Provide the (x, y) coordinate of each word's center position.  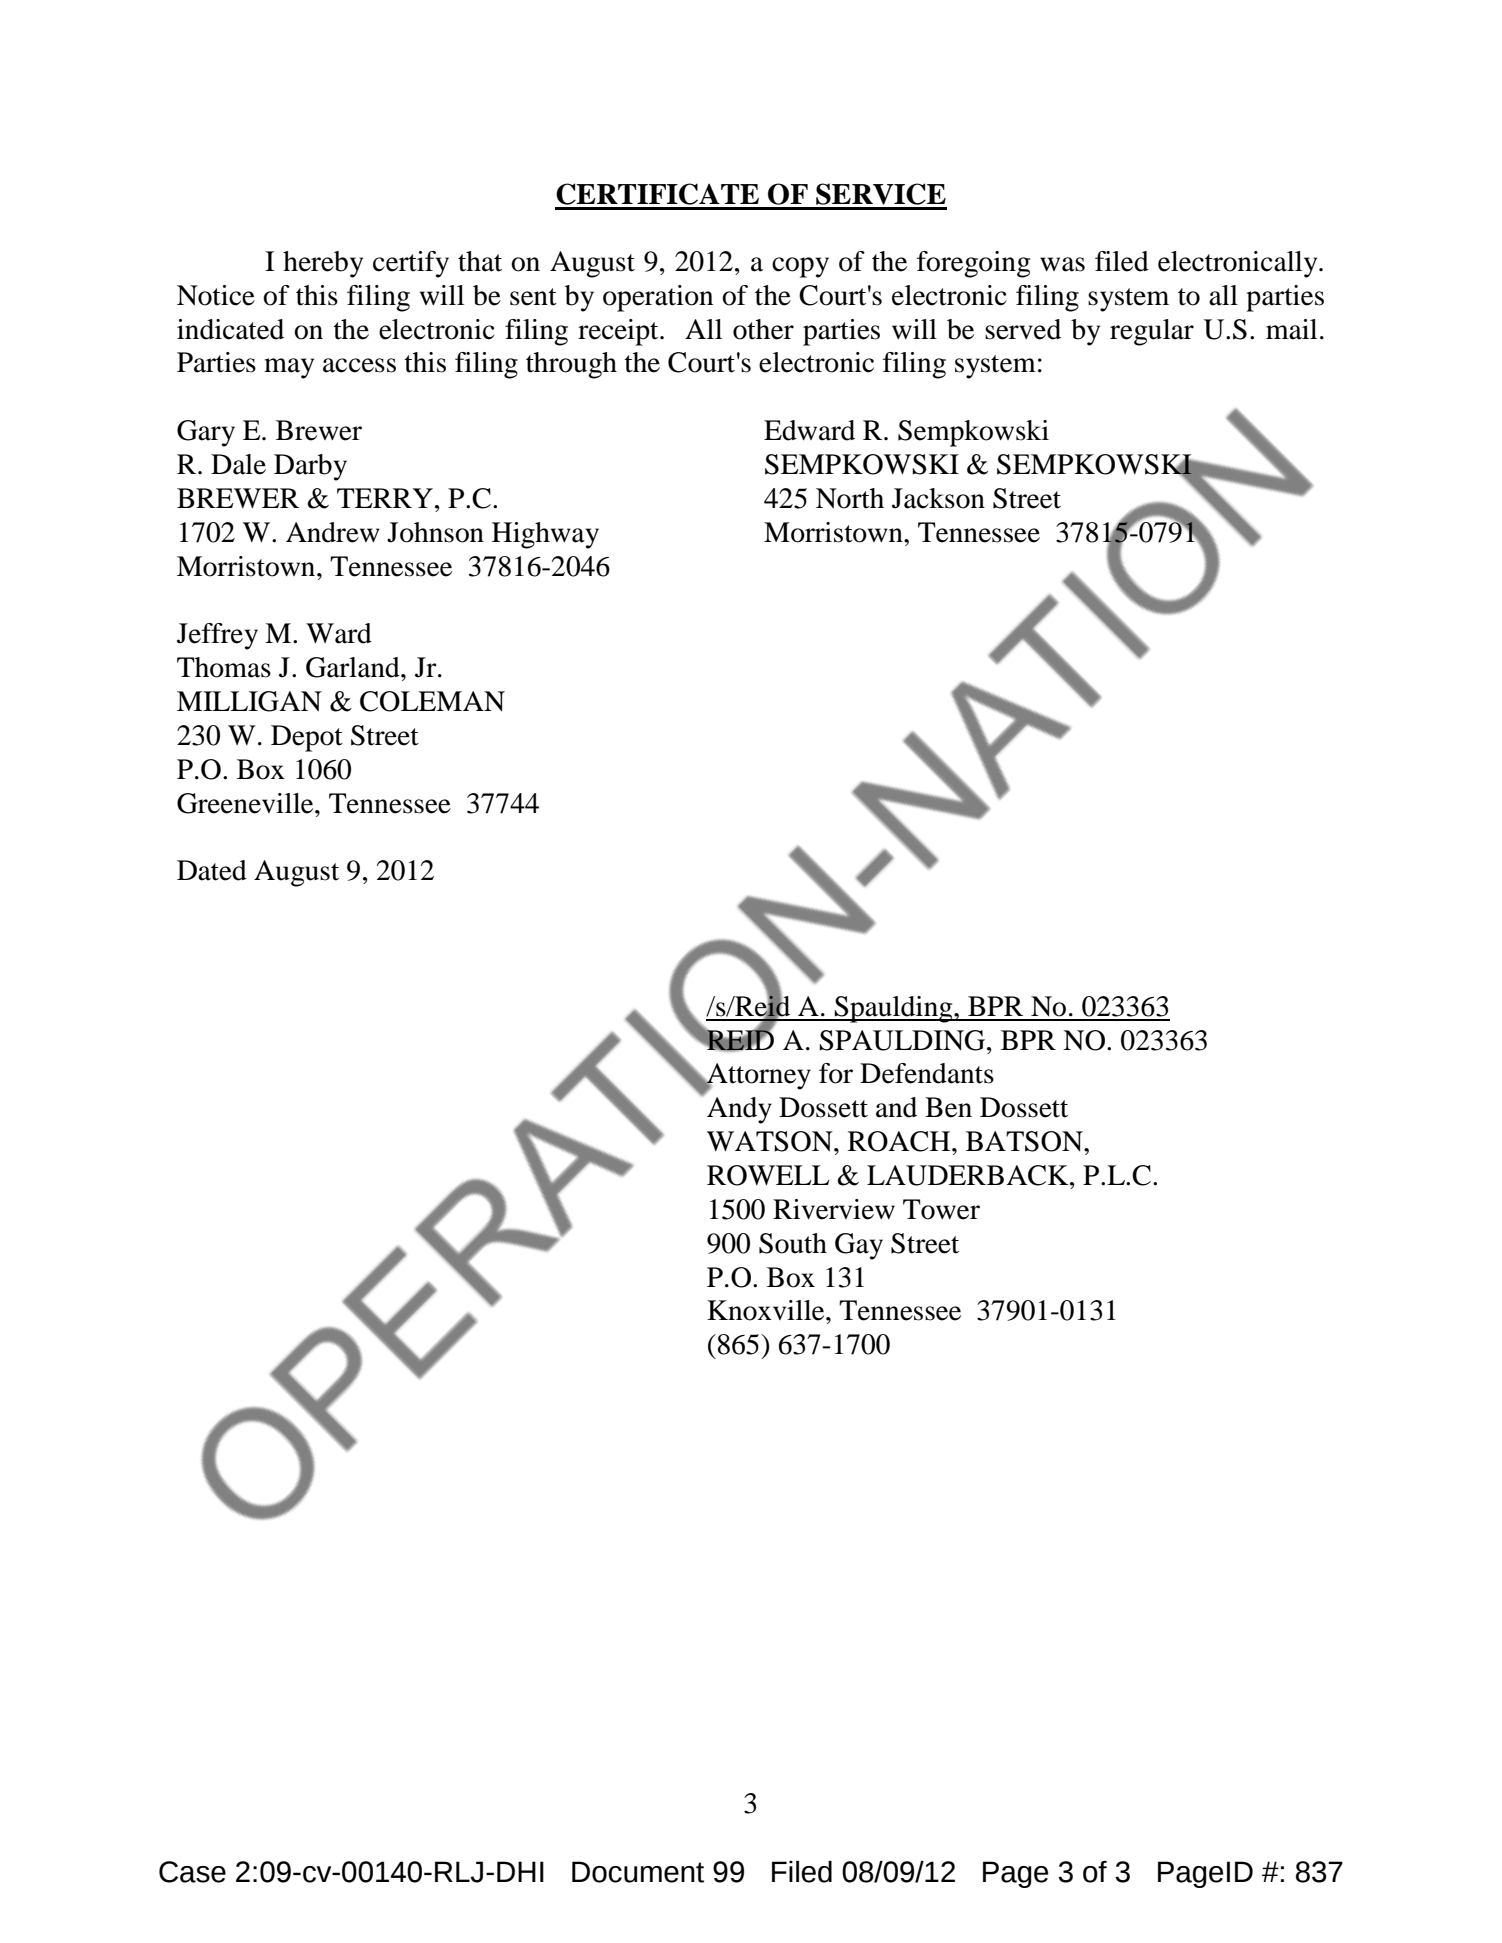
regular (1152, 332)
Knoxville (767, 1310)
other (763, 329)
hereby (323, 264)
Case (192, 1872)
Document (638, 1872)
